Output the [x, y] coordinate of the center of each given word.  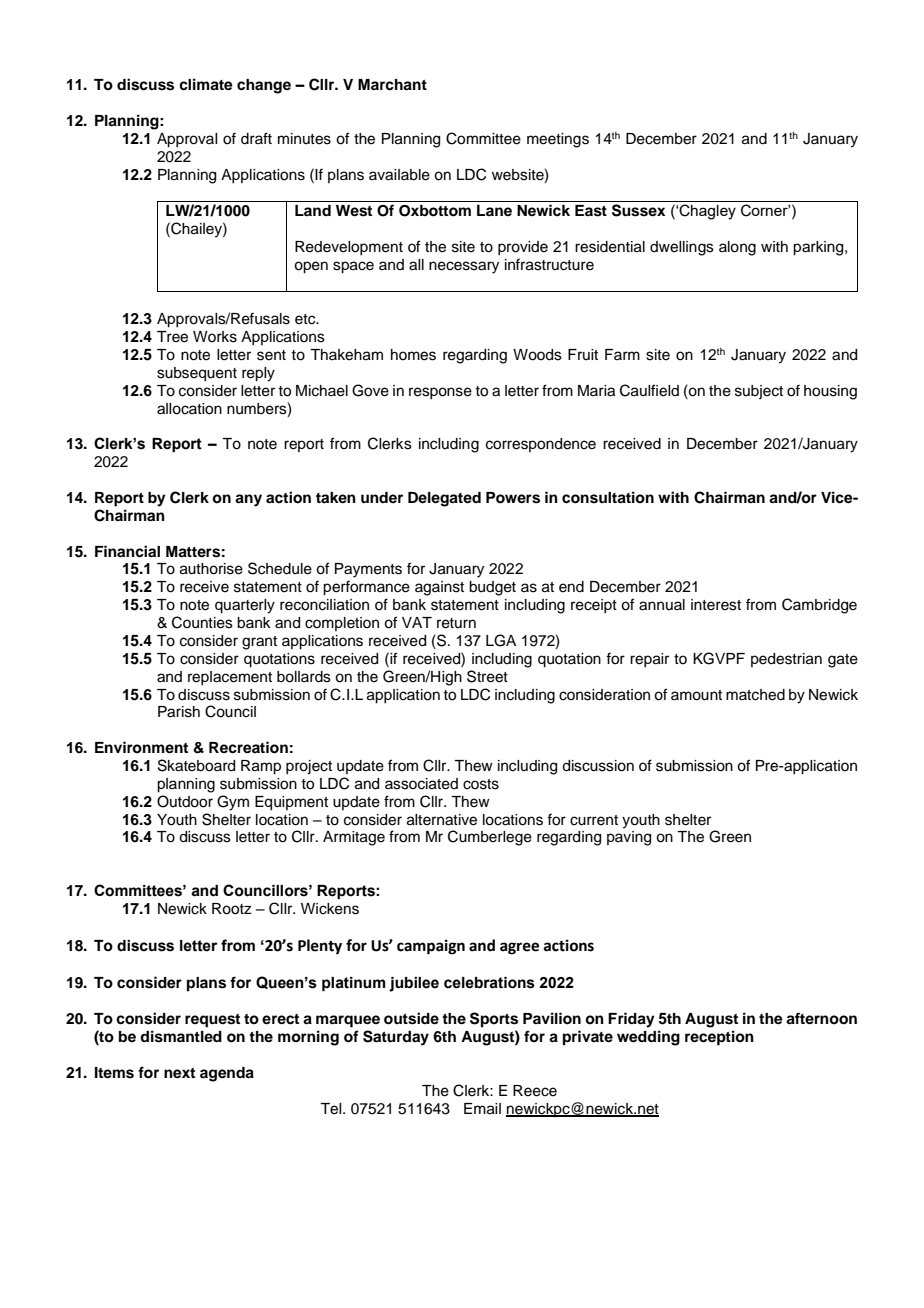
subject [759, 392]
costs [481, 784]
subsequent [197, 374]
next [179, 1073]
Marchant [392, 85]
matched [755, 695]
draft [256, 138]
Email [482, 1109]
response [440, 393]
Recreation [248, 747]
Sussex [638, 210]
